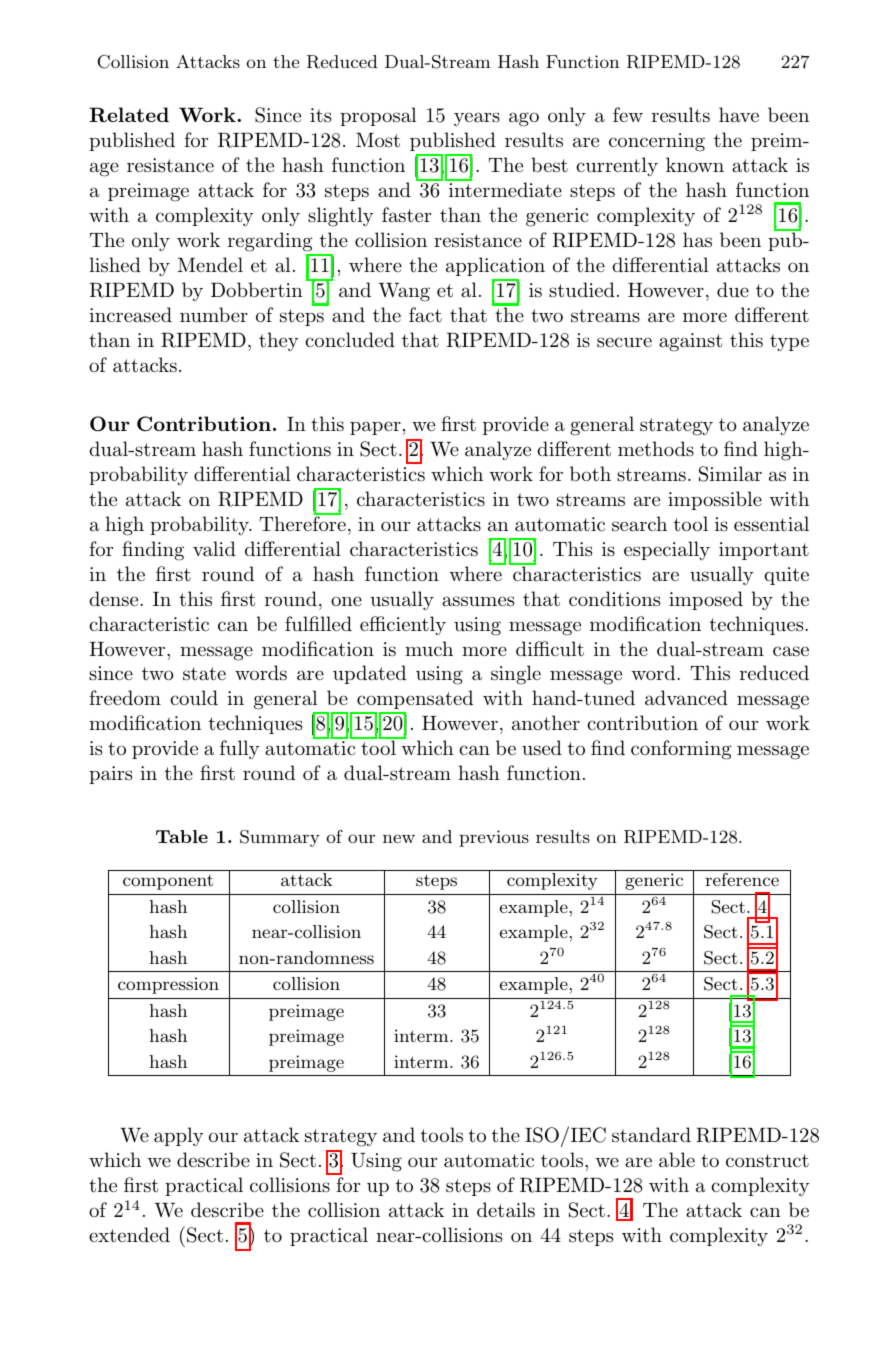 This document has height=1355, width=896. Describe the element at coordinates (494, 838) in the document. I see `previous` at that location.
